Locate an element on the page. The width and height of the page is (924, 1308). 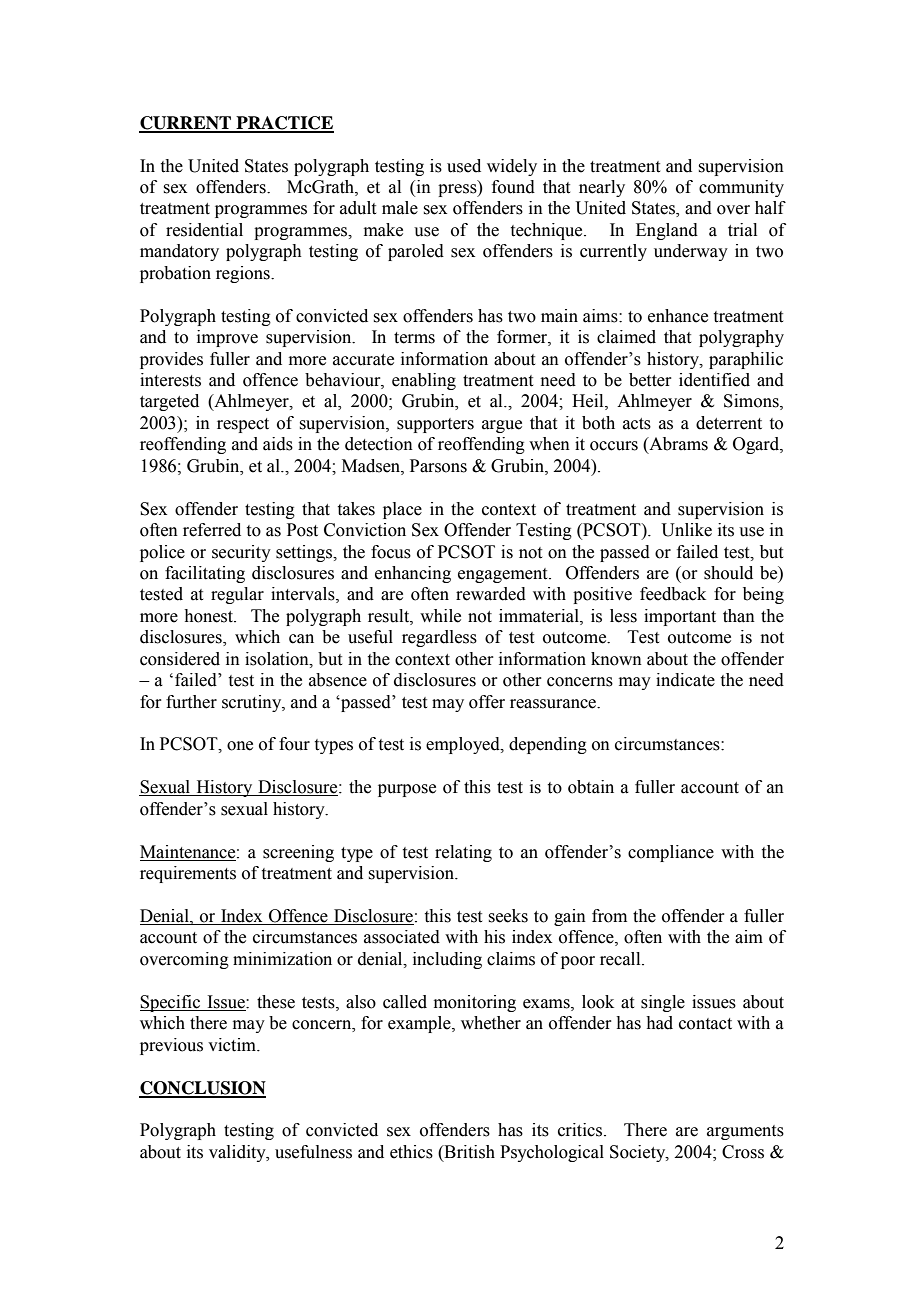
community is located at coordinates (741, 188).
